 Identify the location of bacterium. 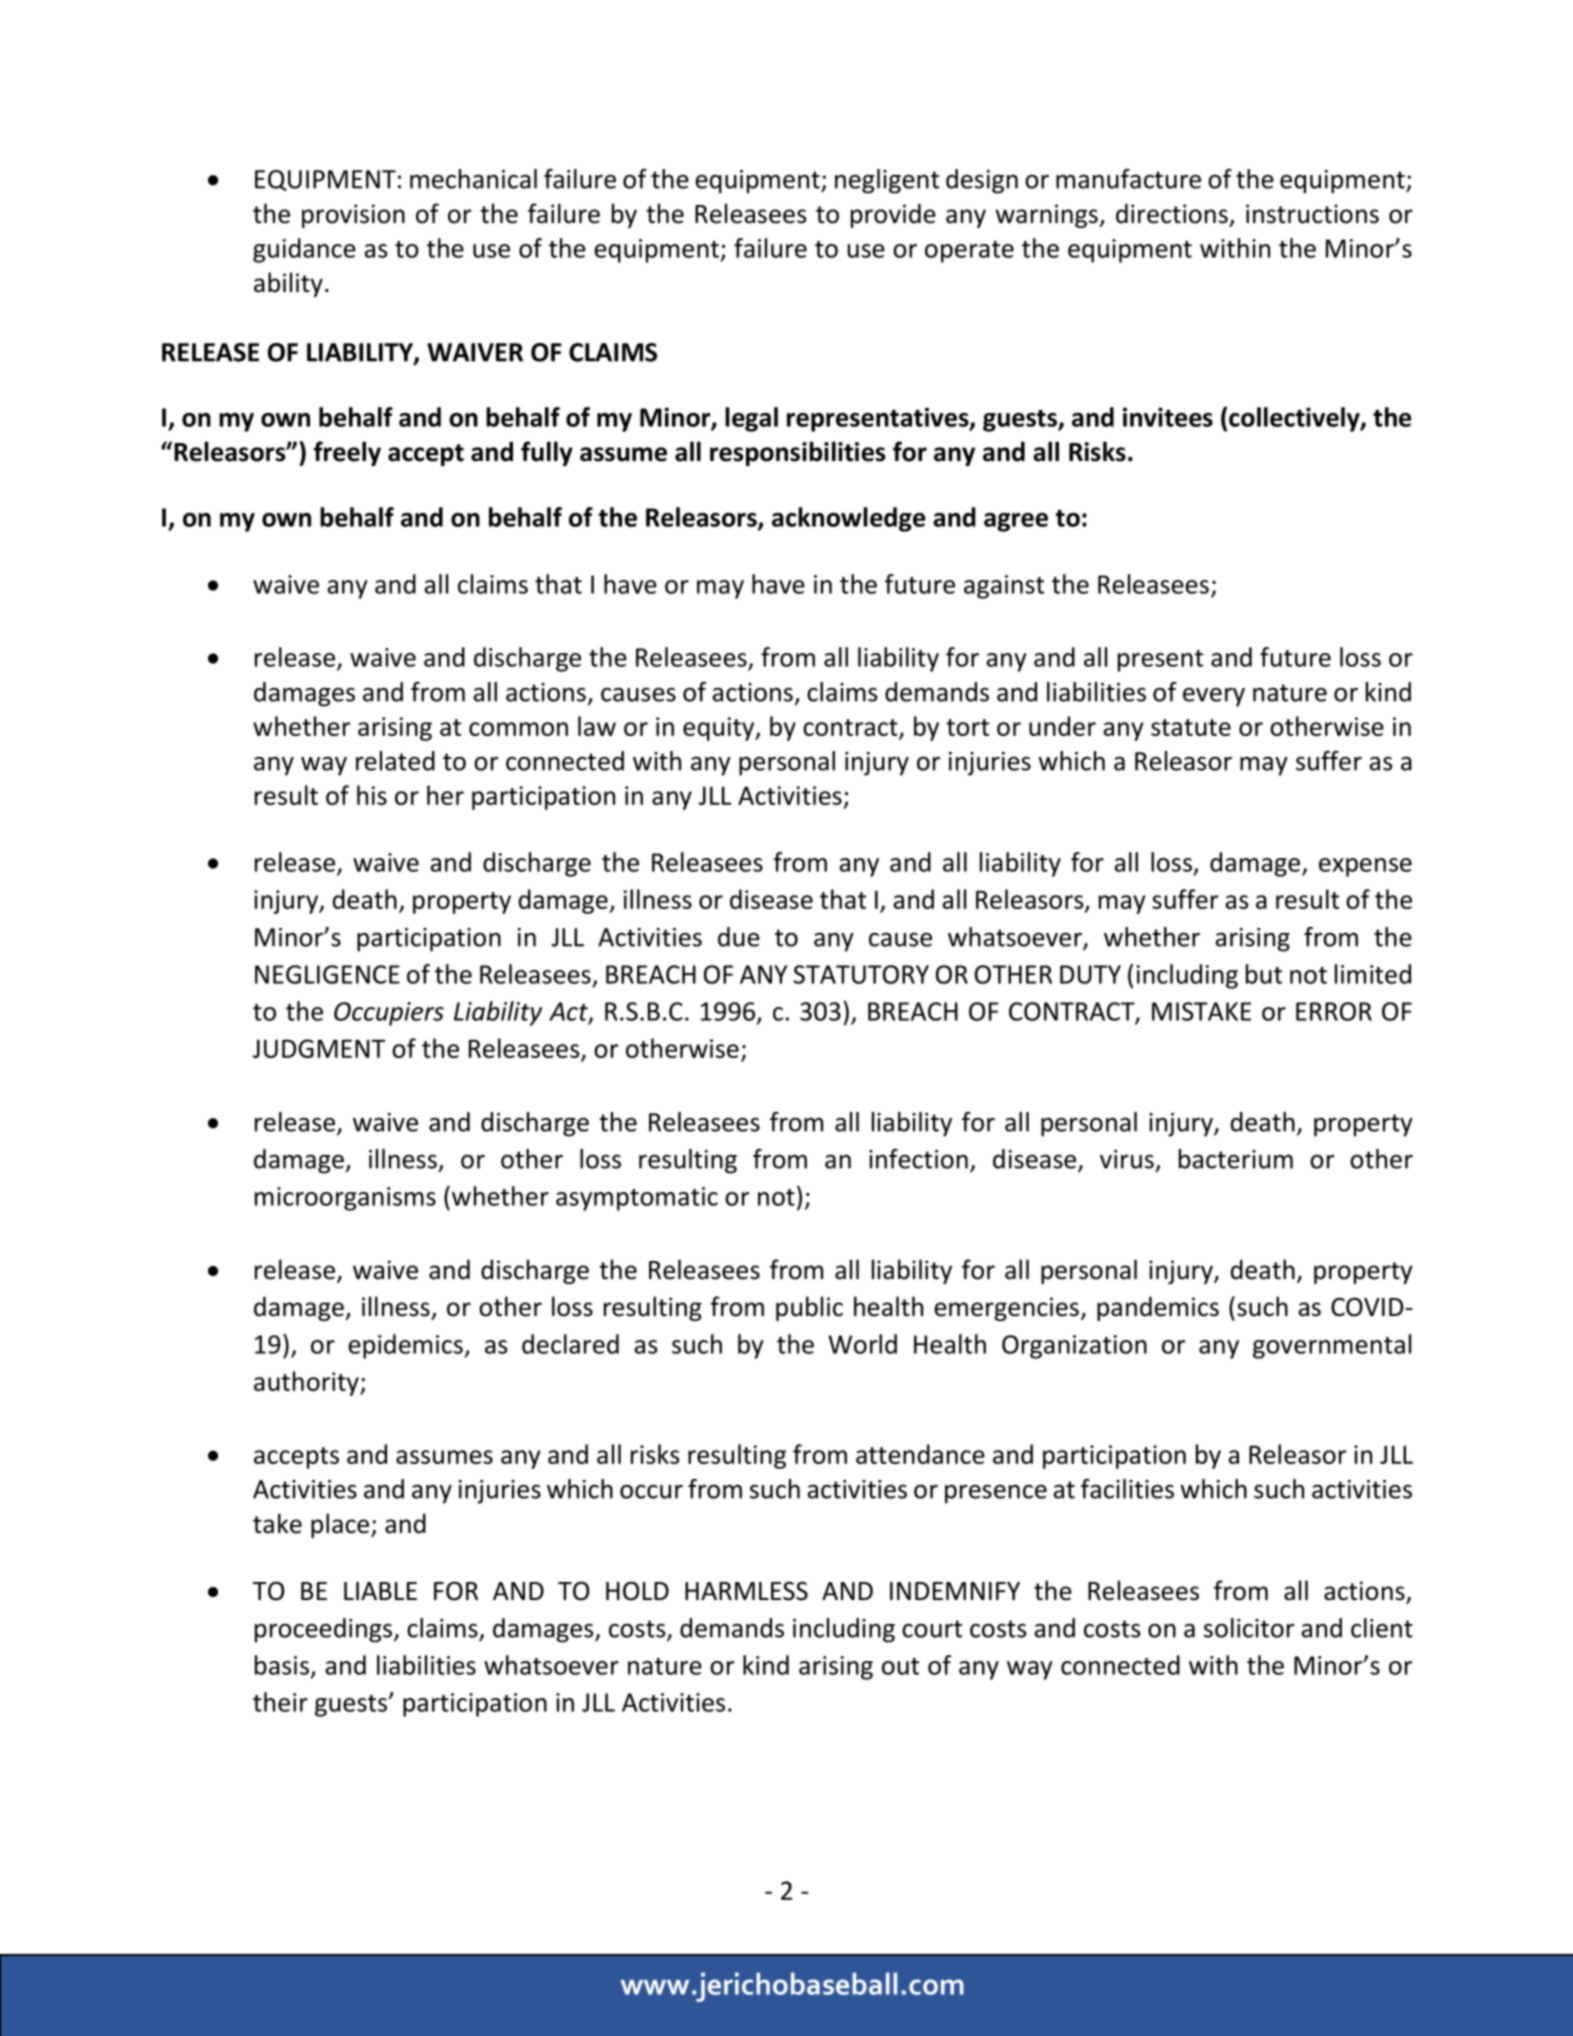
(1236, 1159).
